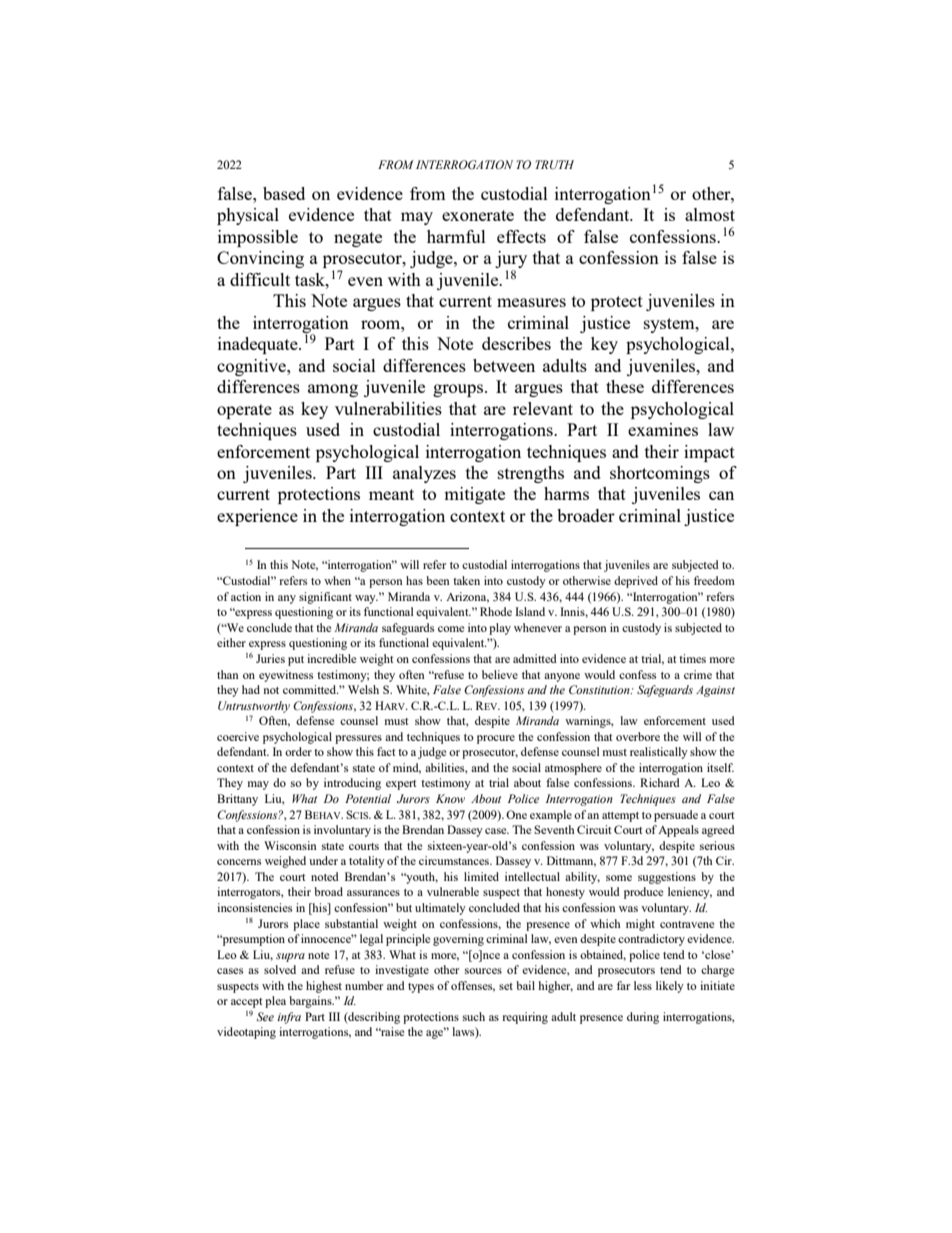  Describe the element at coordinates (474, 495) in the screenshot. I see `mitigate` at that location.
